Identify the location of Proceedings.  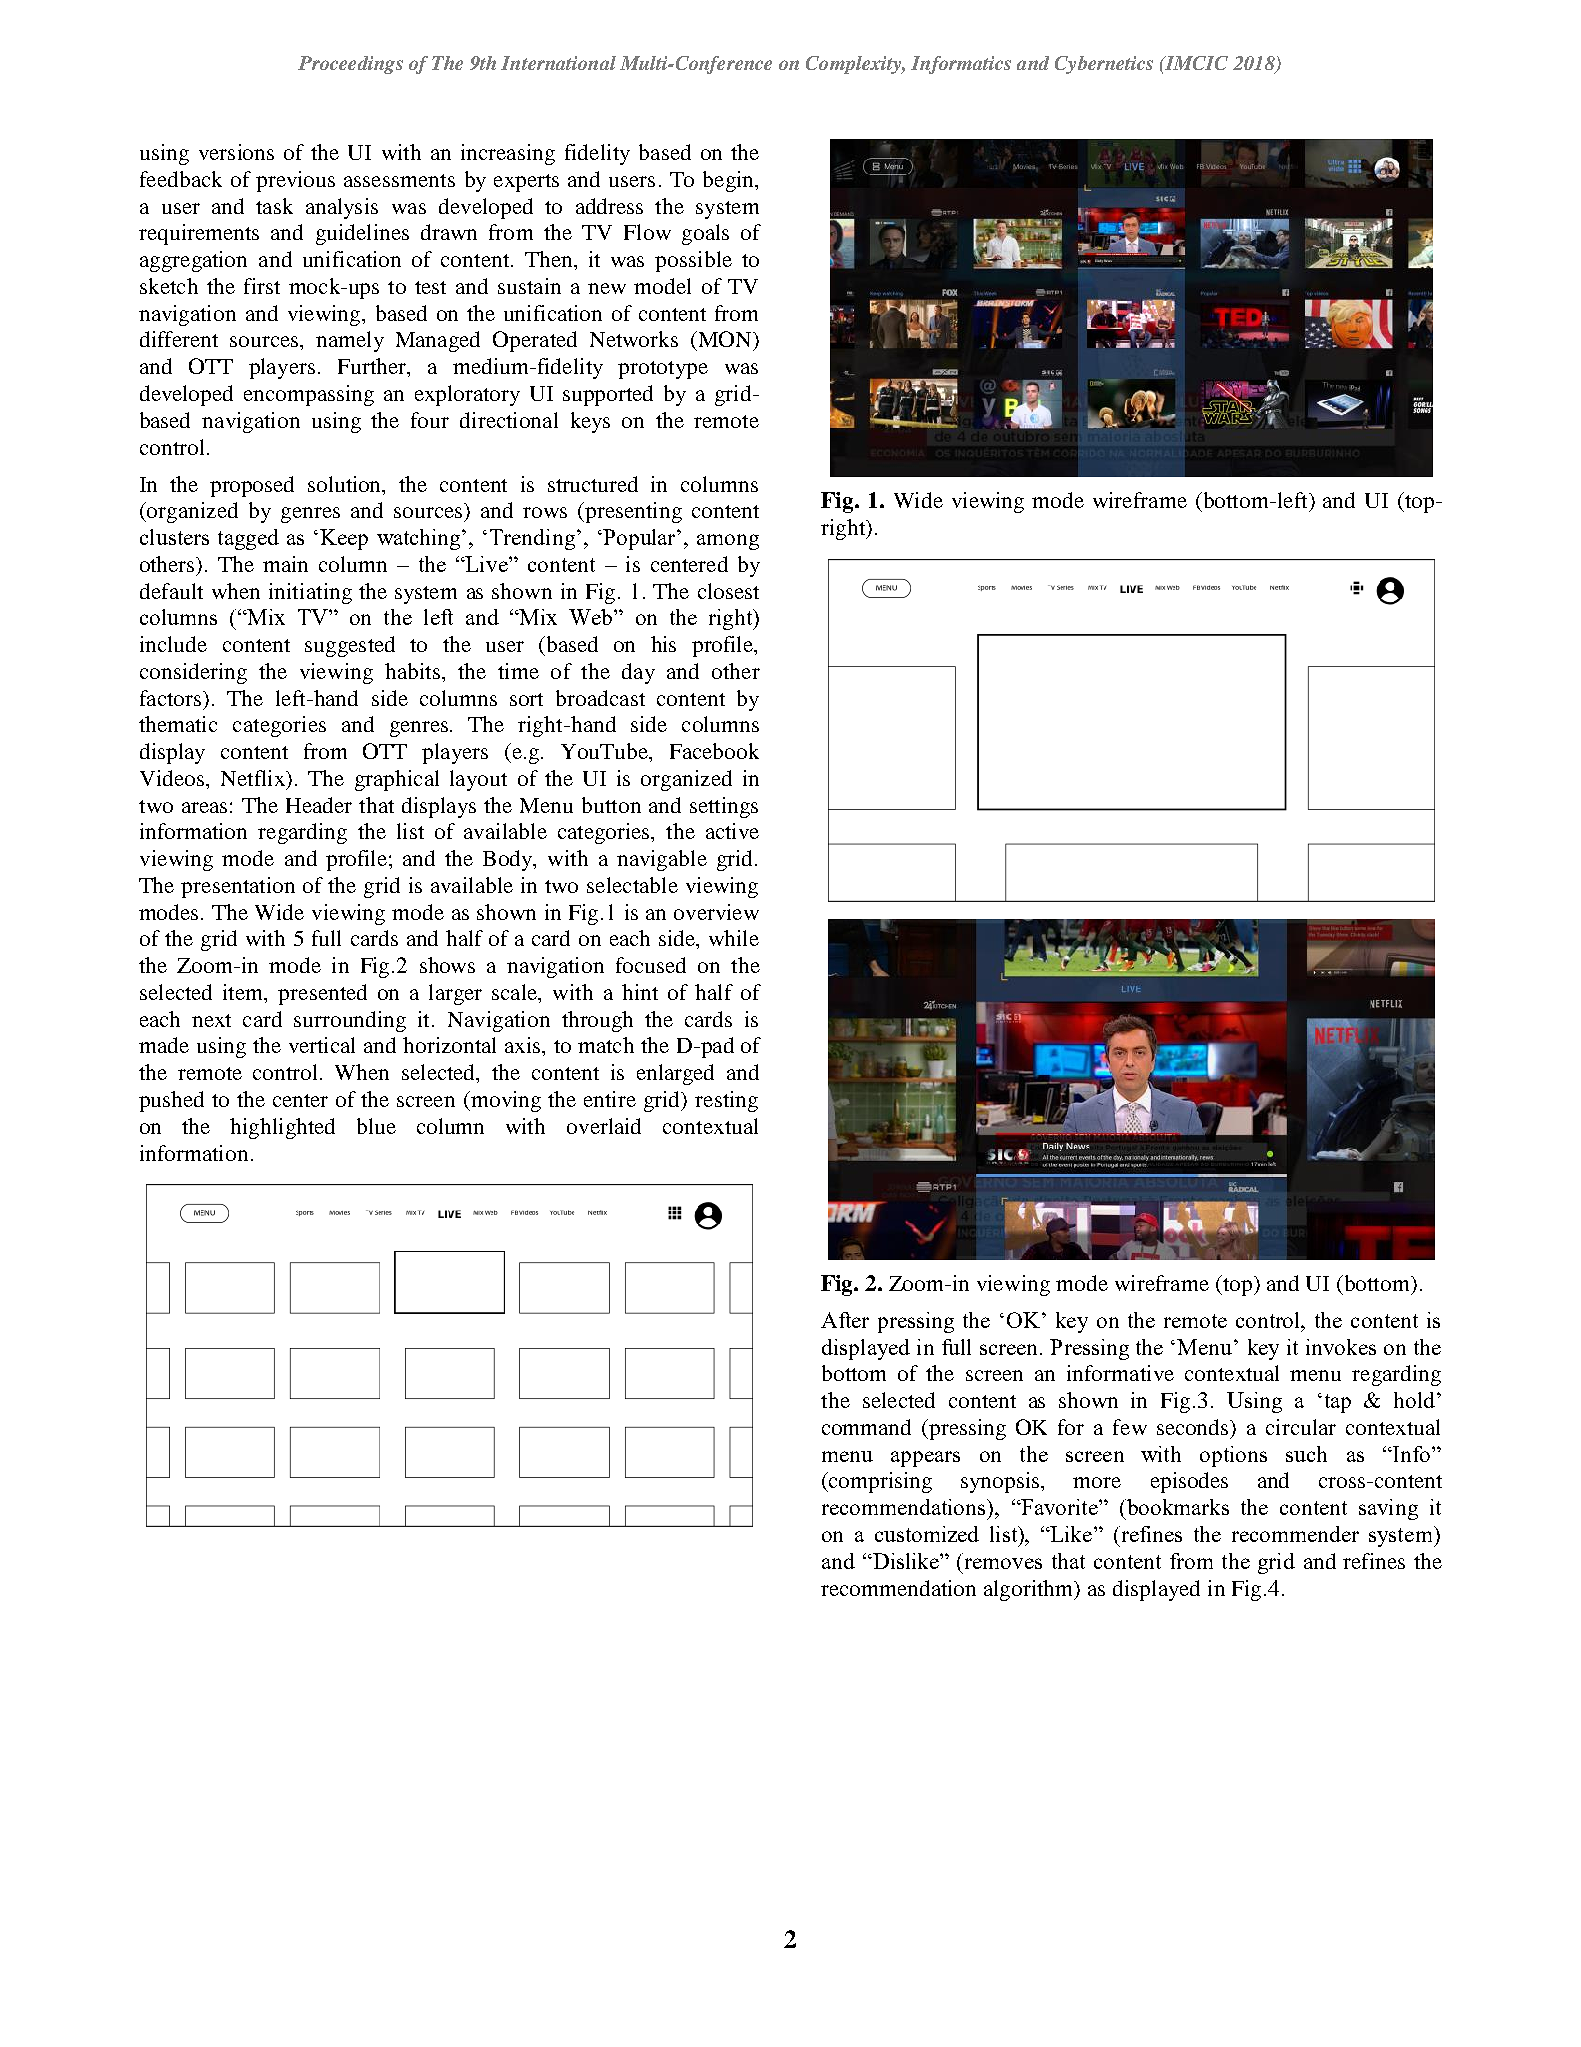
(350, 65).
